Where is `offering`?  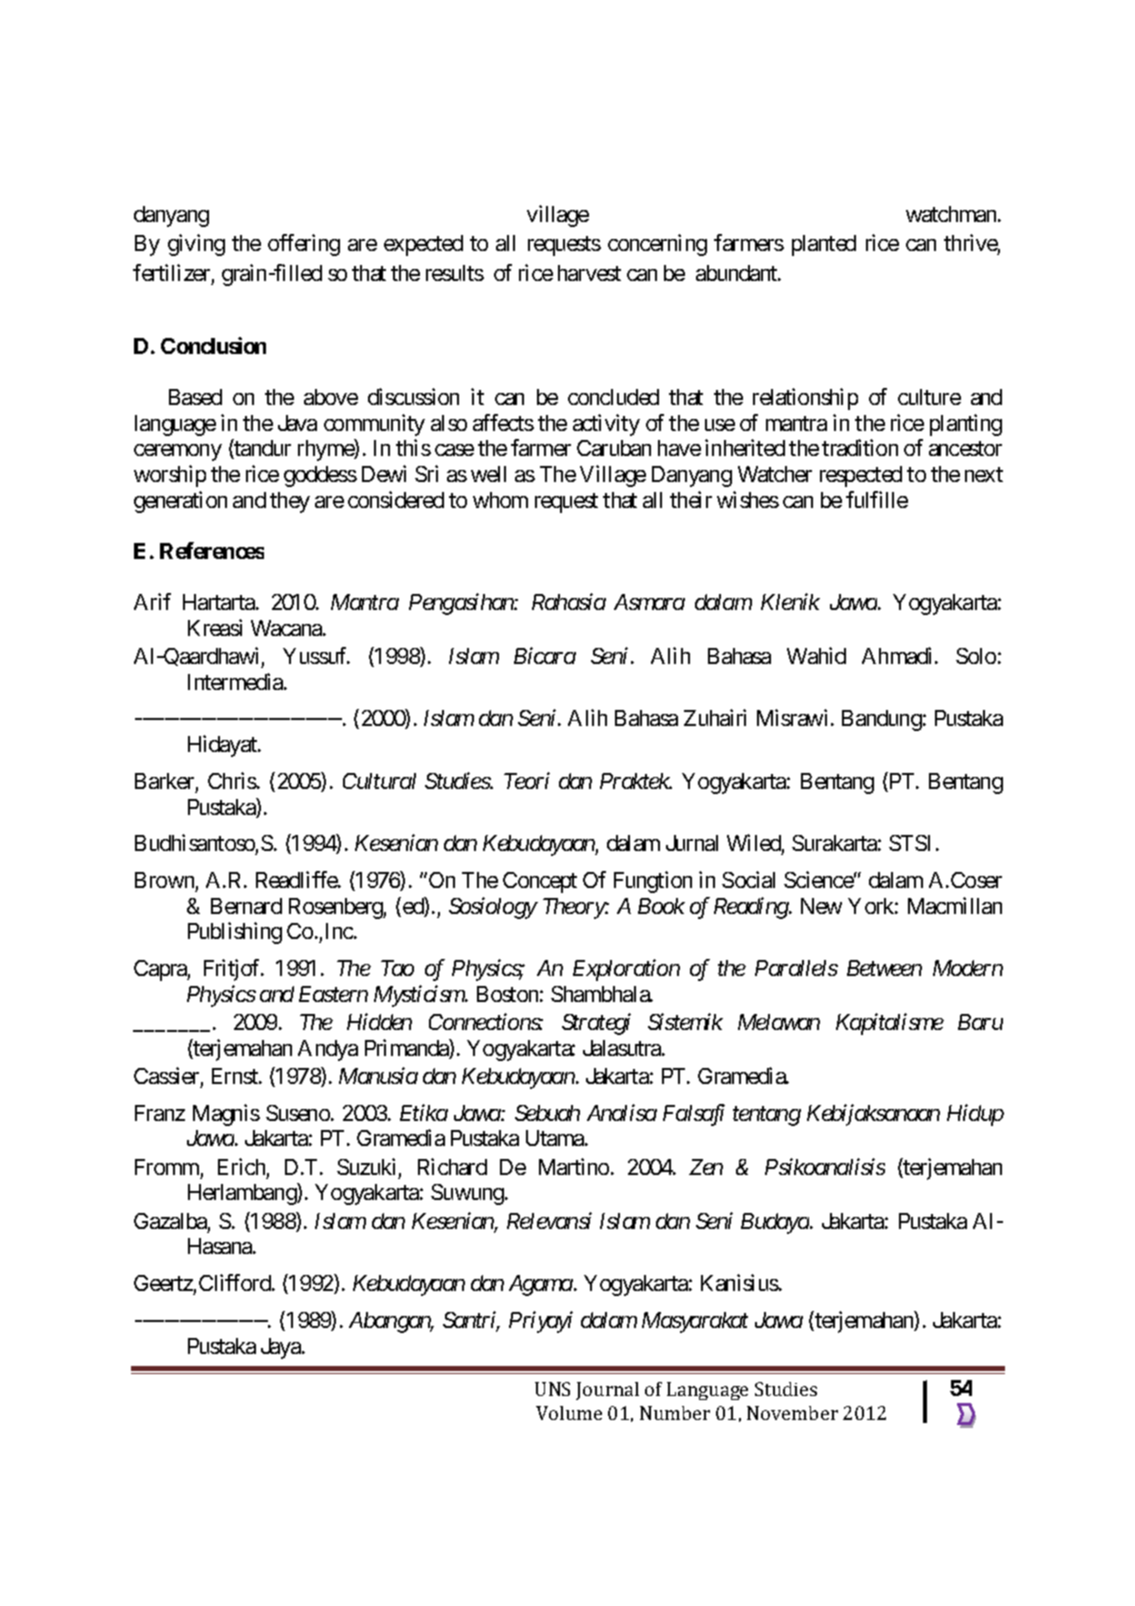 offering is located at coordinates (304, 245).
